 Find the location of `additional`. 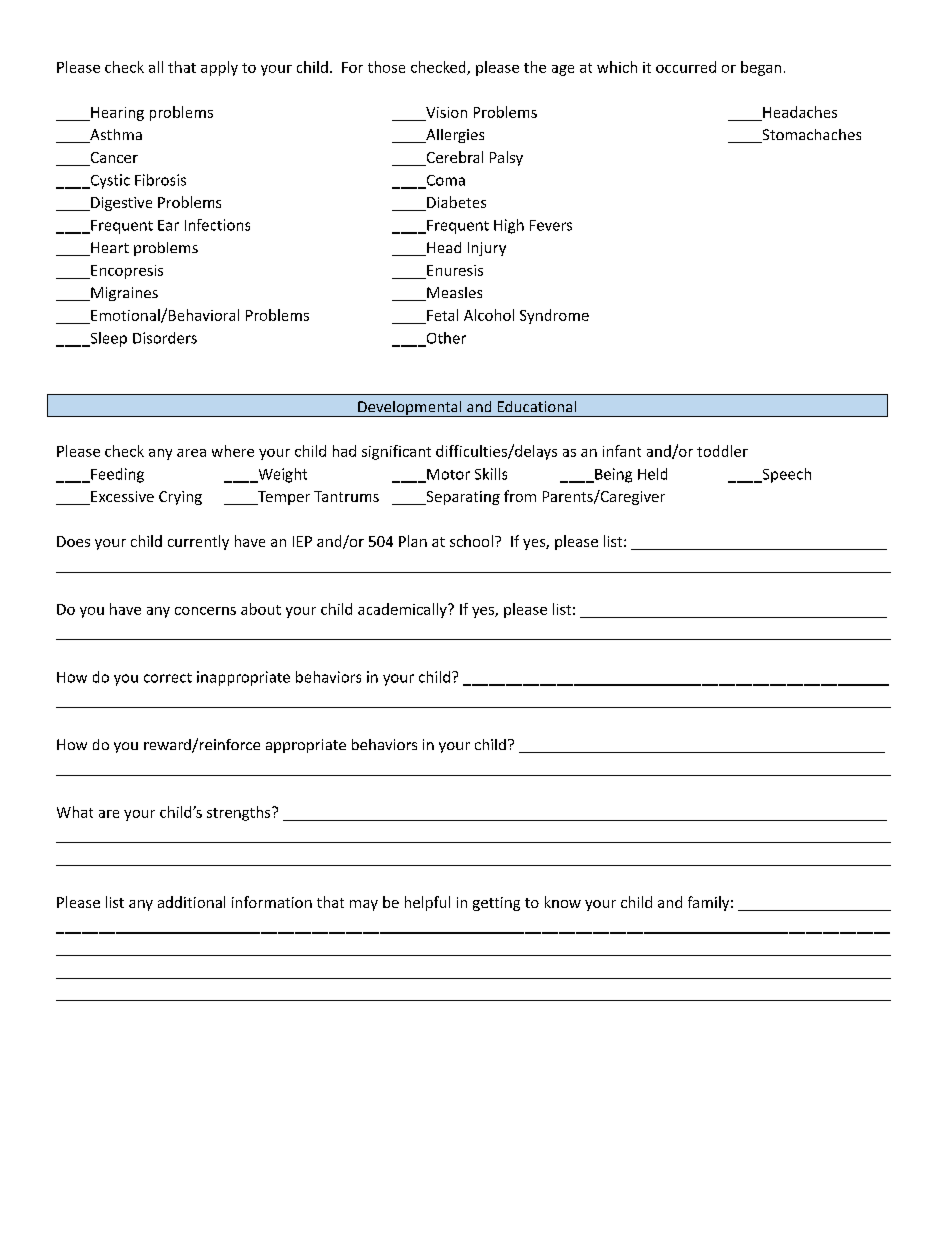

additional is located at coordinates (191, 902).
